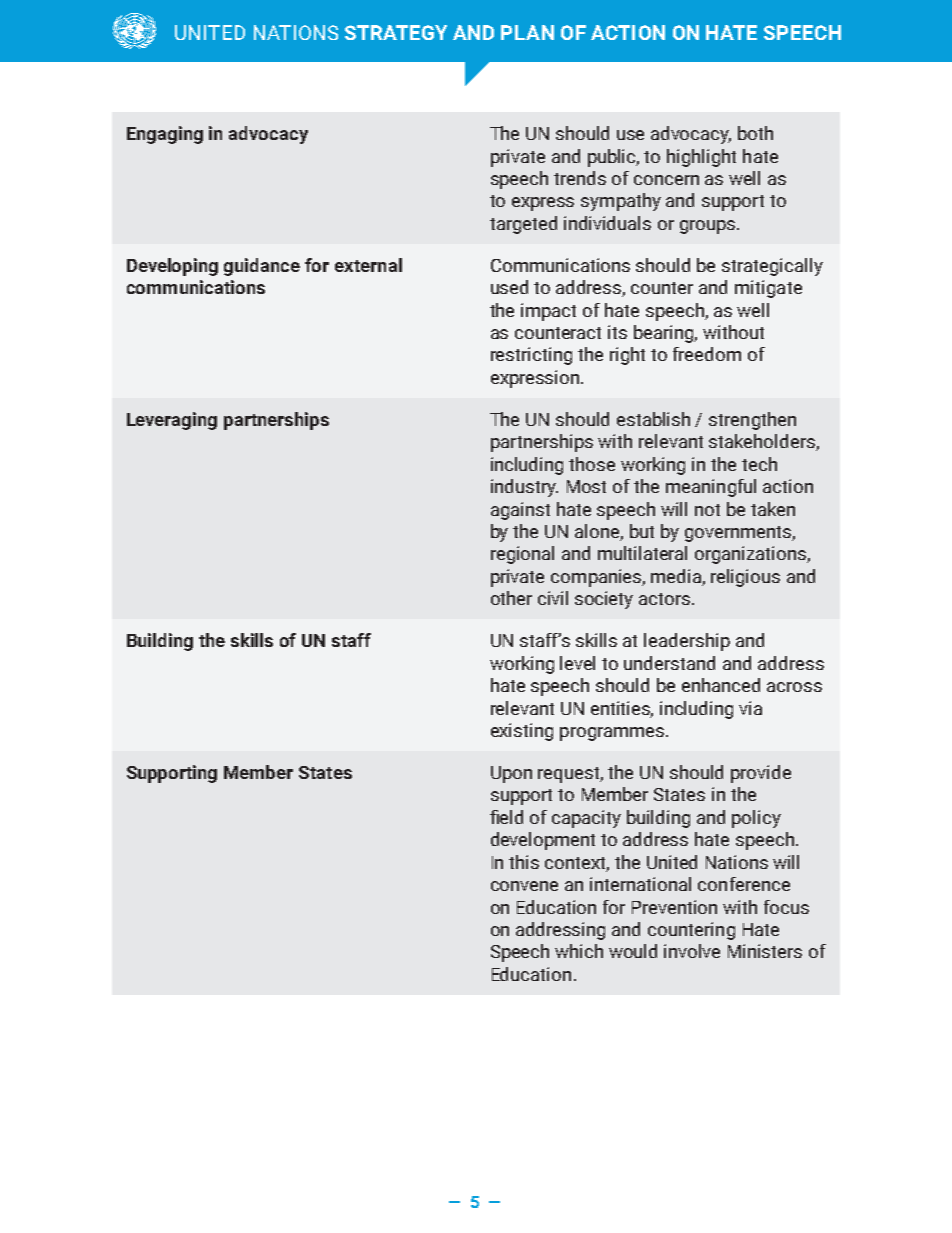 The width and height of the screenshot is (952, 1233). What do you see at coordinates (755, 133) in the screenshot?
I see `both` at bounding box center [755, 133].
